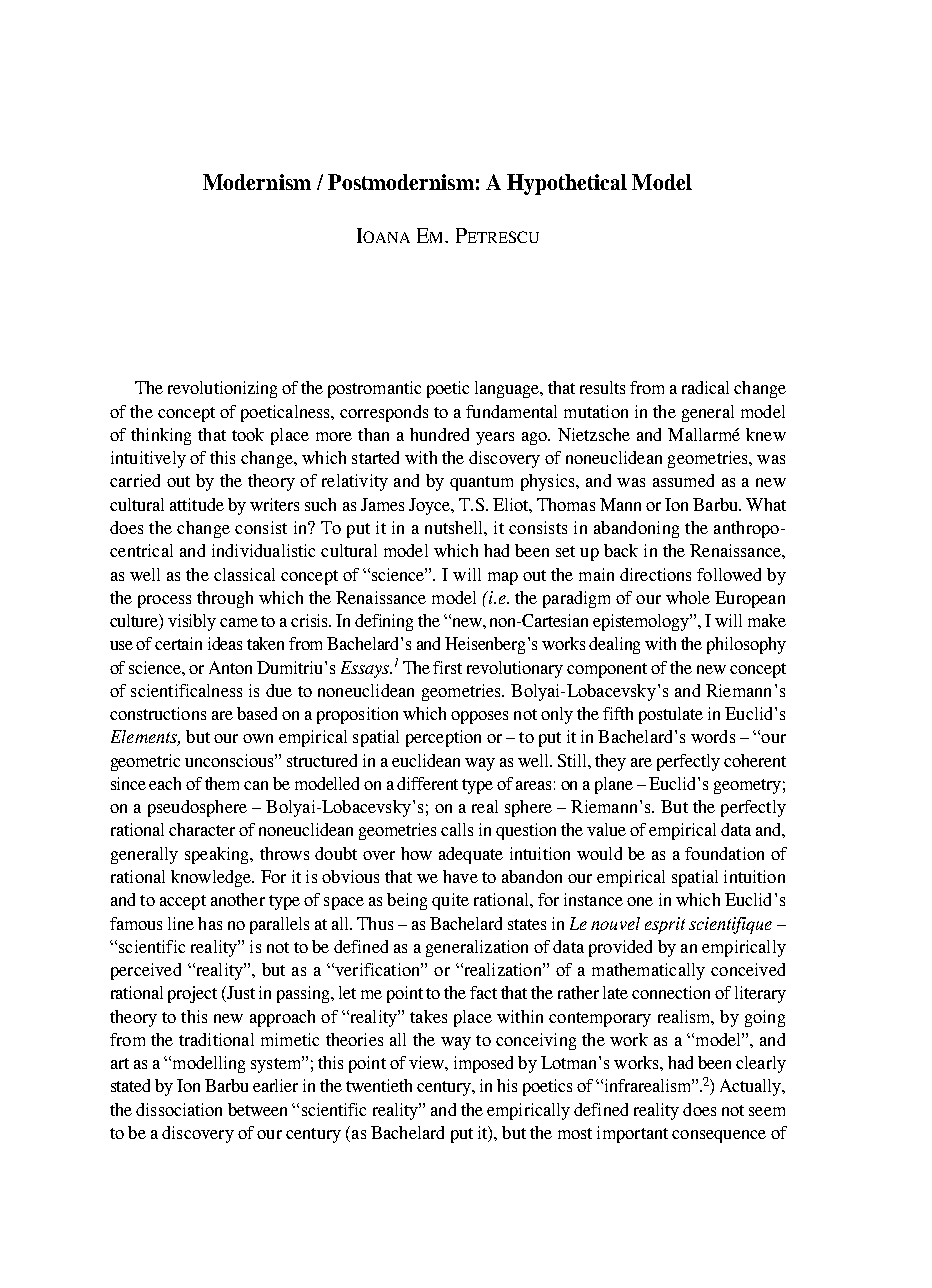 The image size is (932, 1288). Describe the element at coordinates (705, 387) in the screenshot. I see `radical` at that location.
